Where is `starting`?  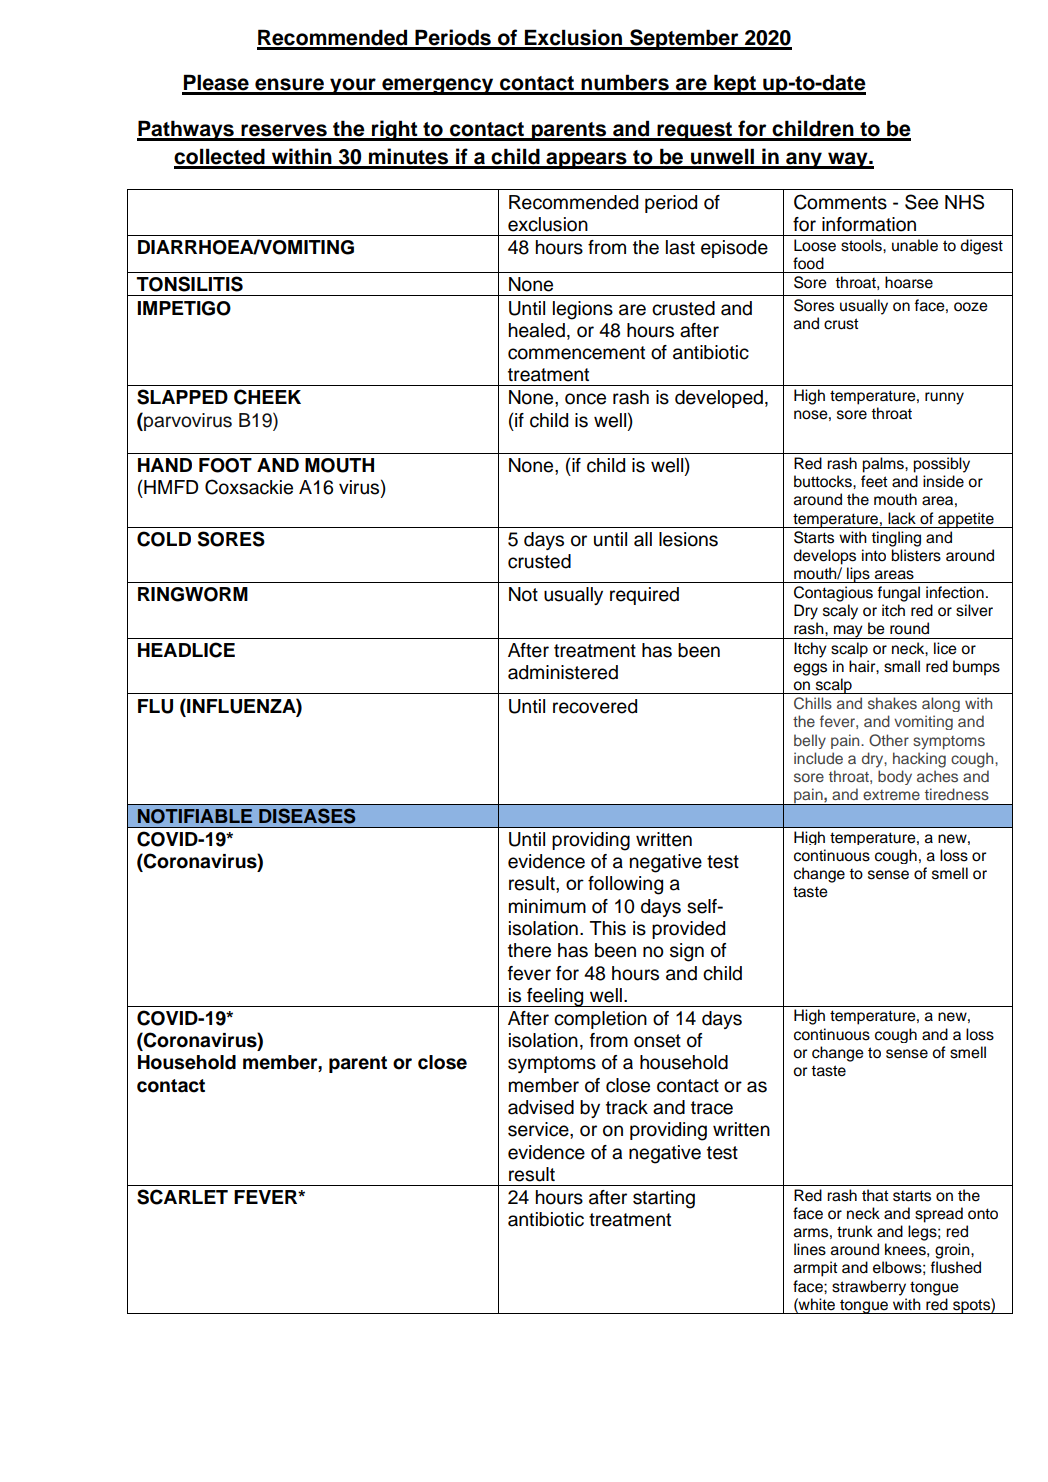 starting is located at coordinates (664, 1199).
